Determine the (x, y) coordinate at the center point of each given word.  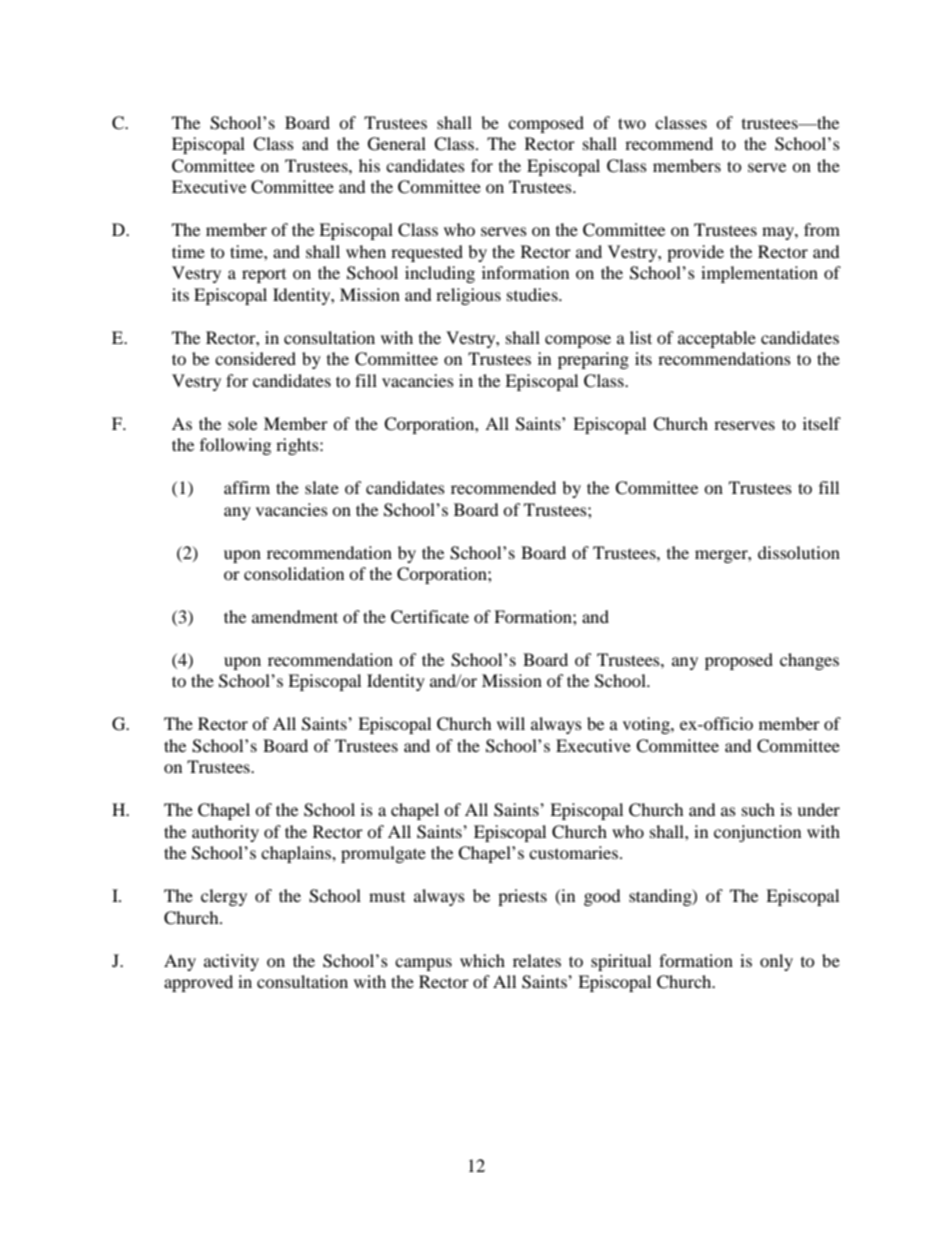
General (397, 144)
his (369, 165)
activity (231, 962)
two (632, 123)
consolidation (294, 573)
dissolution (799, 552)
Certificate (430, 617)
